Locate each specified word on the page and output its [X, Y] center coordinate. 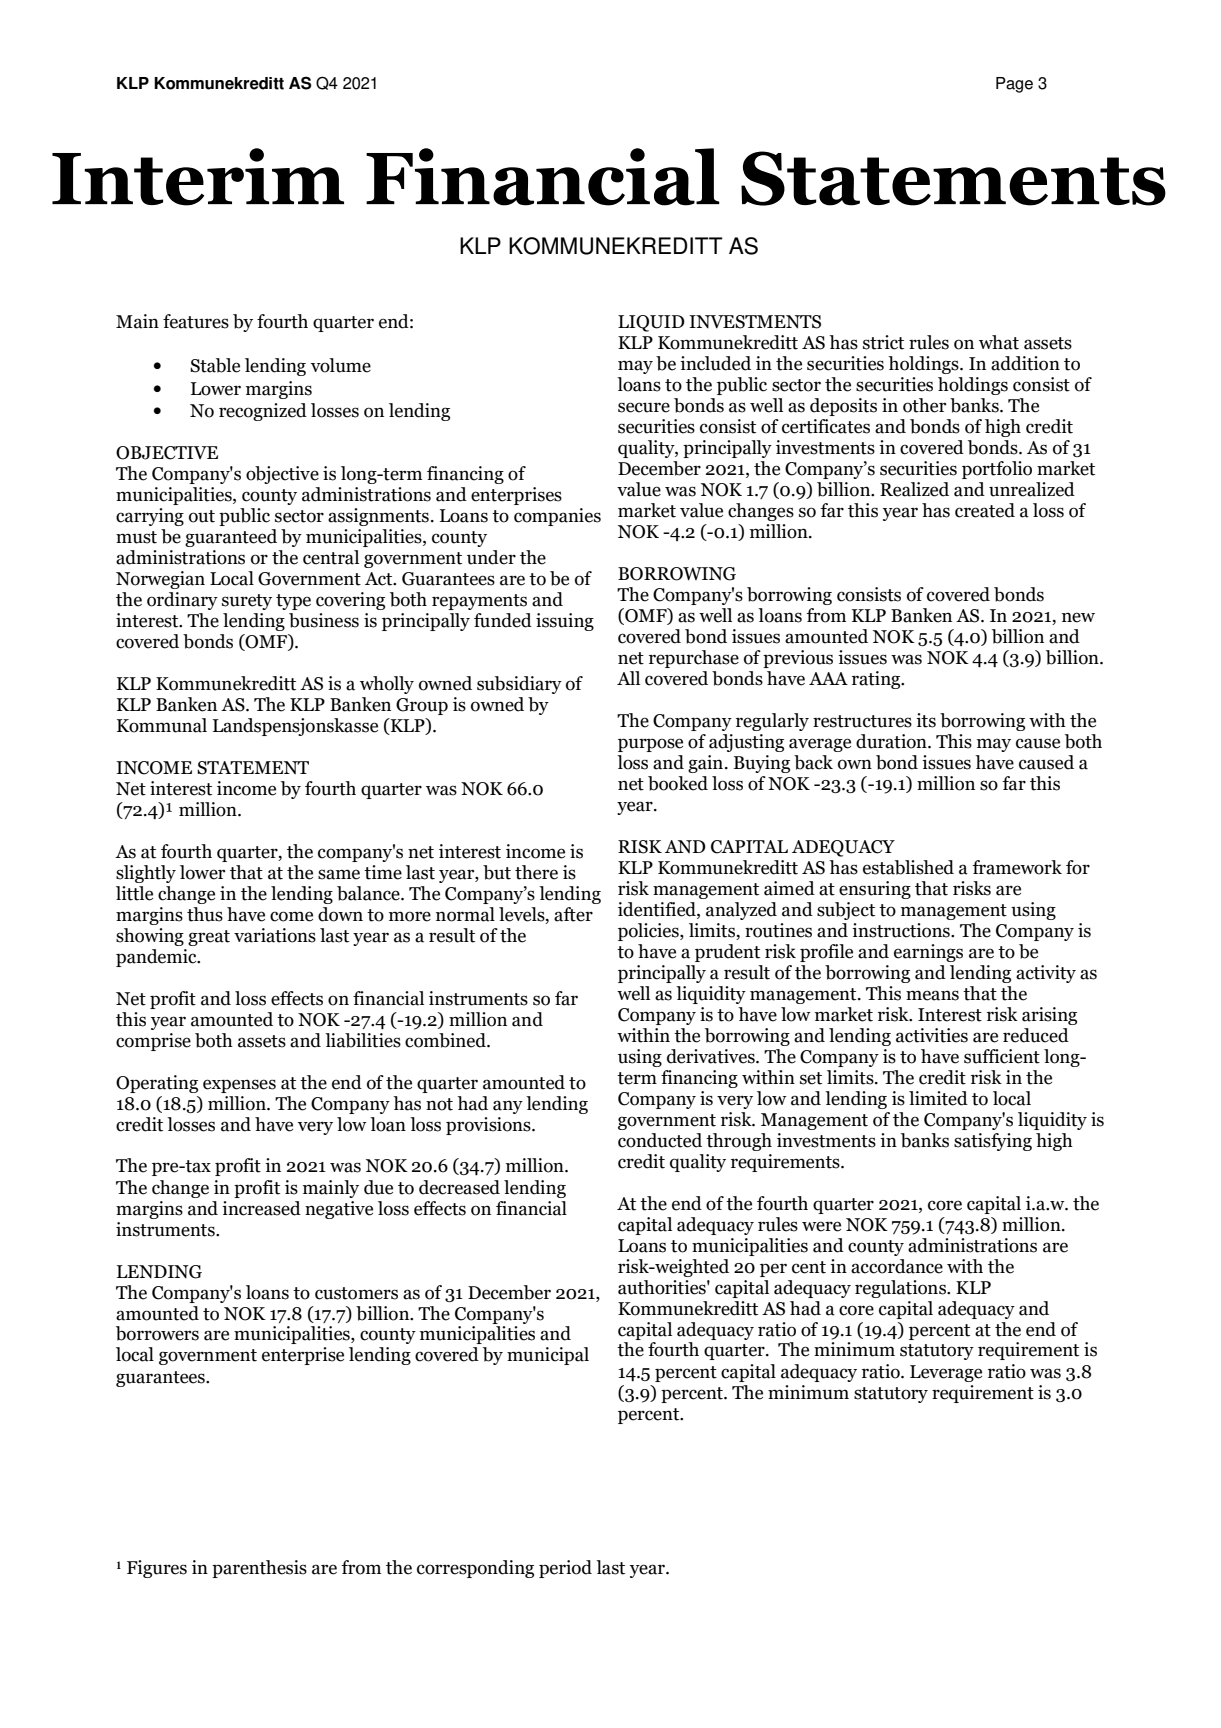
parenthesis [259, 1569]
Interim [198, 177]
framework [1017, 867]
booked [678, 783]
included [715, 363]
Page [1014, 85]
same [339, 874]
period [565, 1569]
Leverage [946, 1373]
